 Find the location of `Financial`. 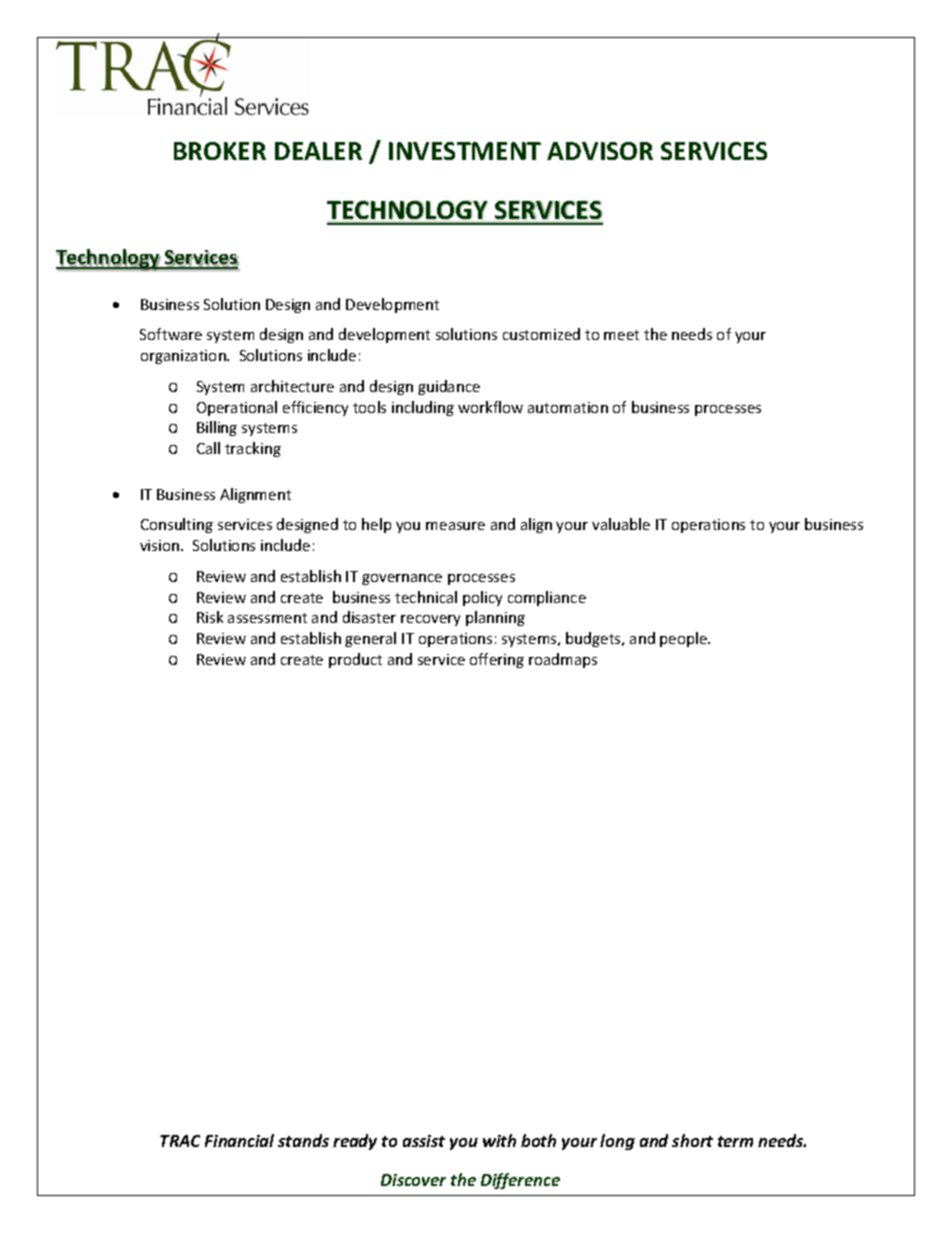

Financial is located at coordinates (239, 1140).
